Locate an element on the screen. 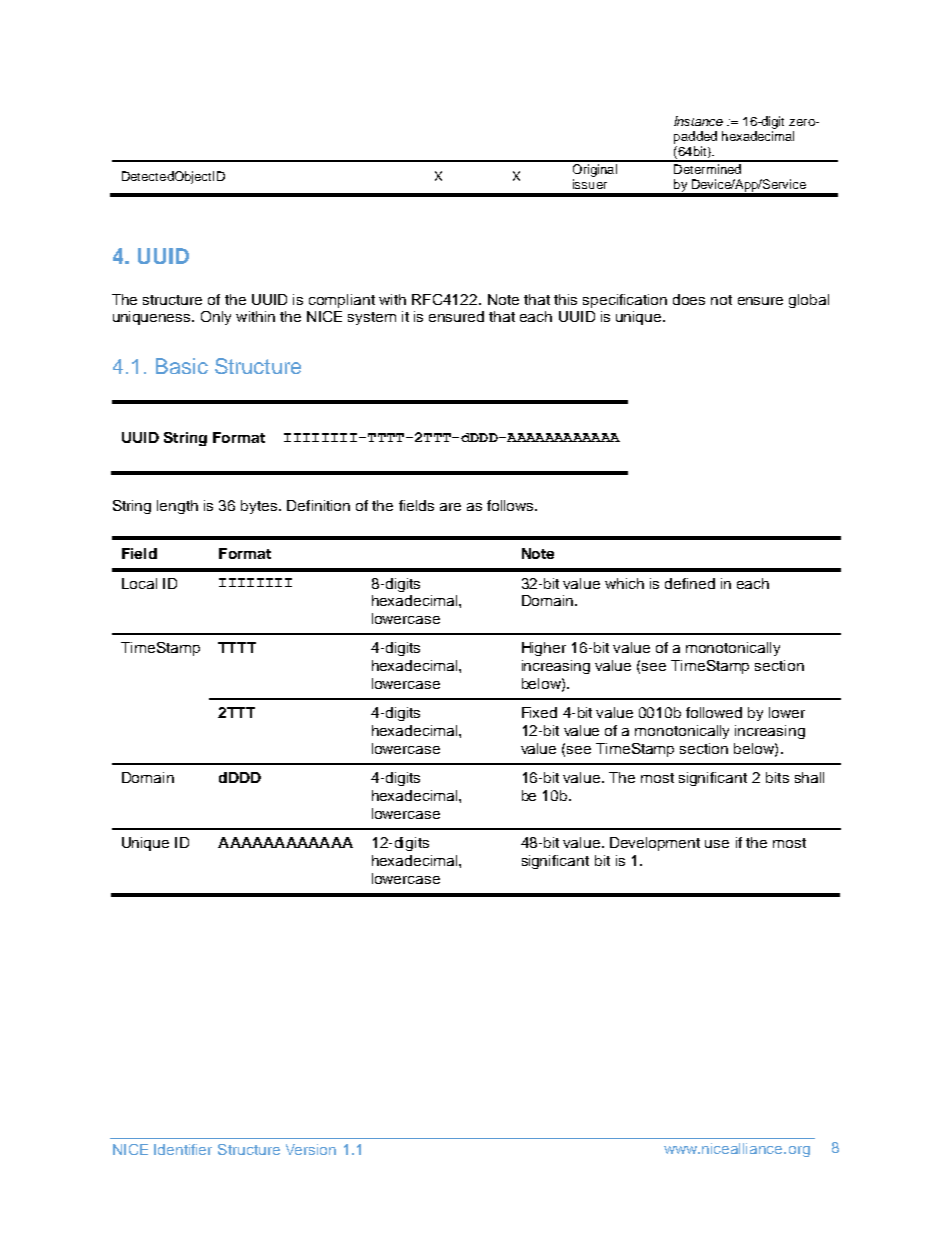 The height and width of the screenshot is (1233, 952). Local is located at coordinates (139, 583).
